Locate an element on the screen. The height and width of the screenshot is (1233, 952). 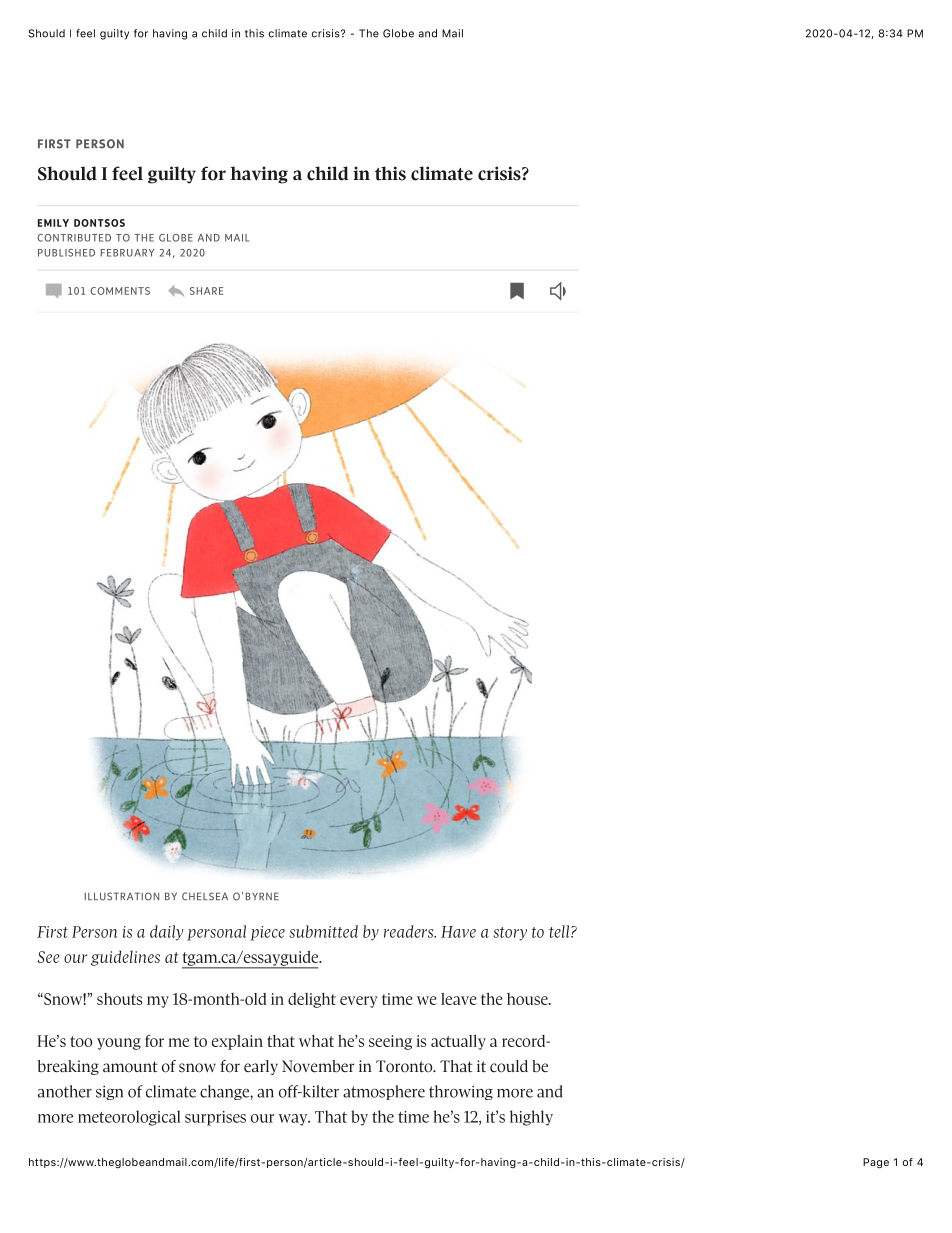
SHARE is located at coordinates (206, 291).
